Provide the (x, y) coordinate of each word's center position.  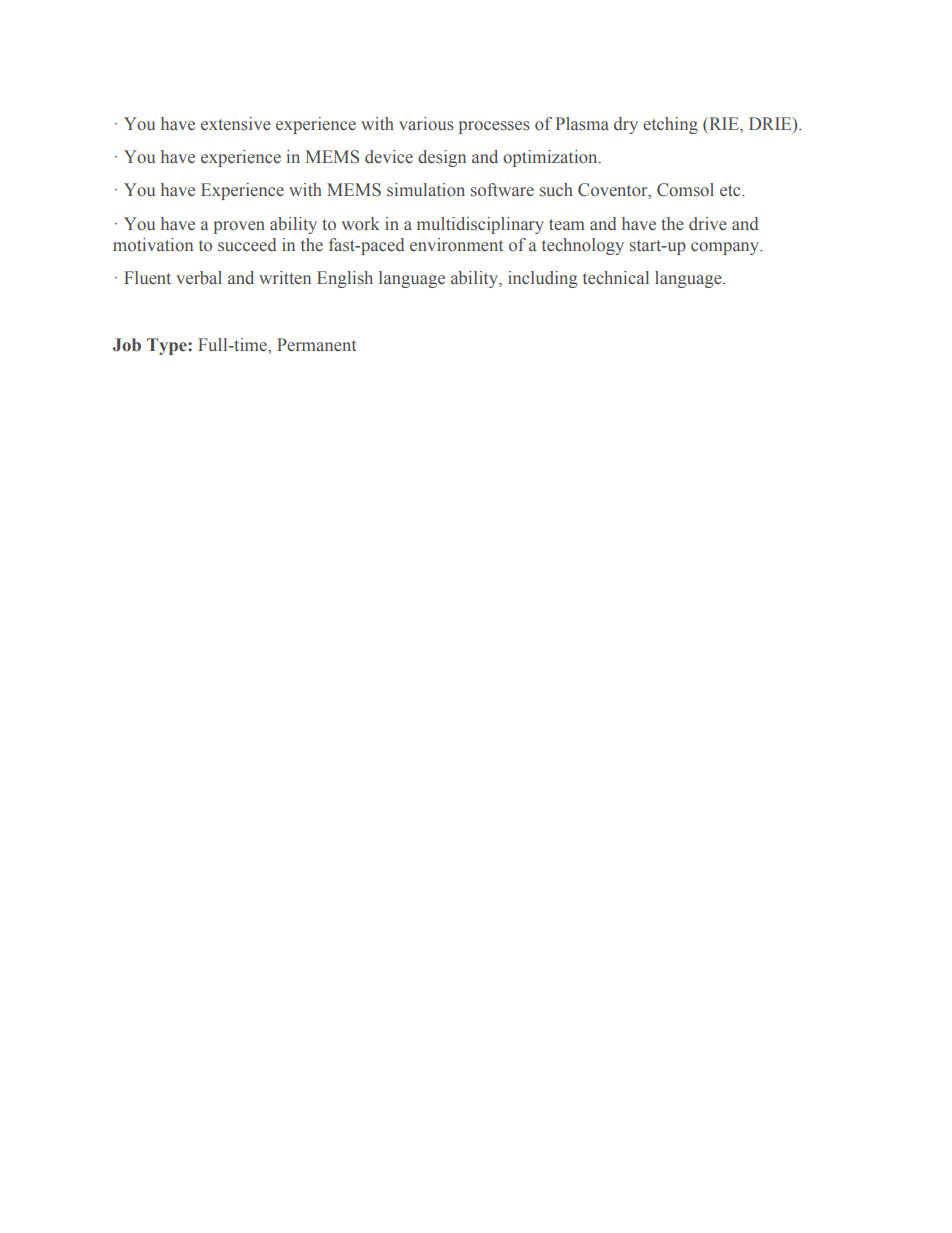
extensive (236, 124)
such (556, 190)
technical (616, 277)
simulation (426, 190)
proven (239, 227)
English (345, 279)
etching (670, 125)
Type (168, 346)
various (426, 124)
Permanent (316, 345)
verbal (199, 278)
